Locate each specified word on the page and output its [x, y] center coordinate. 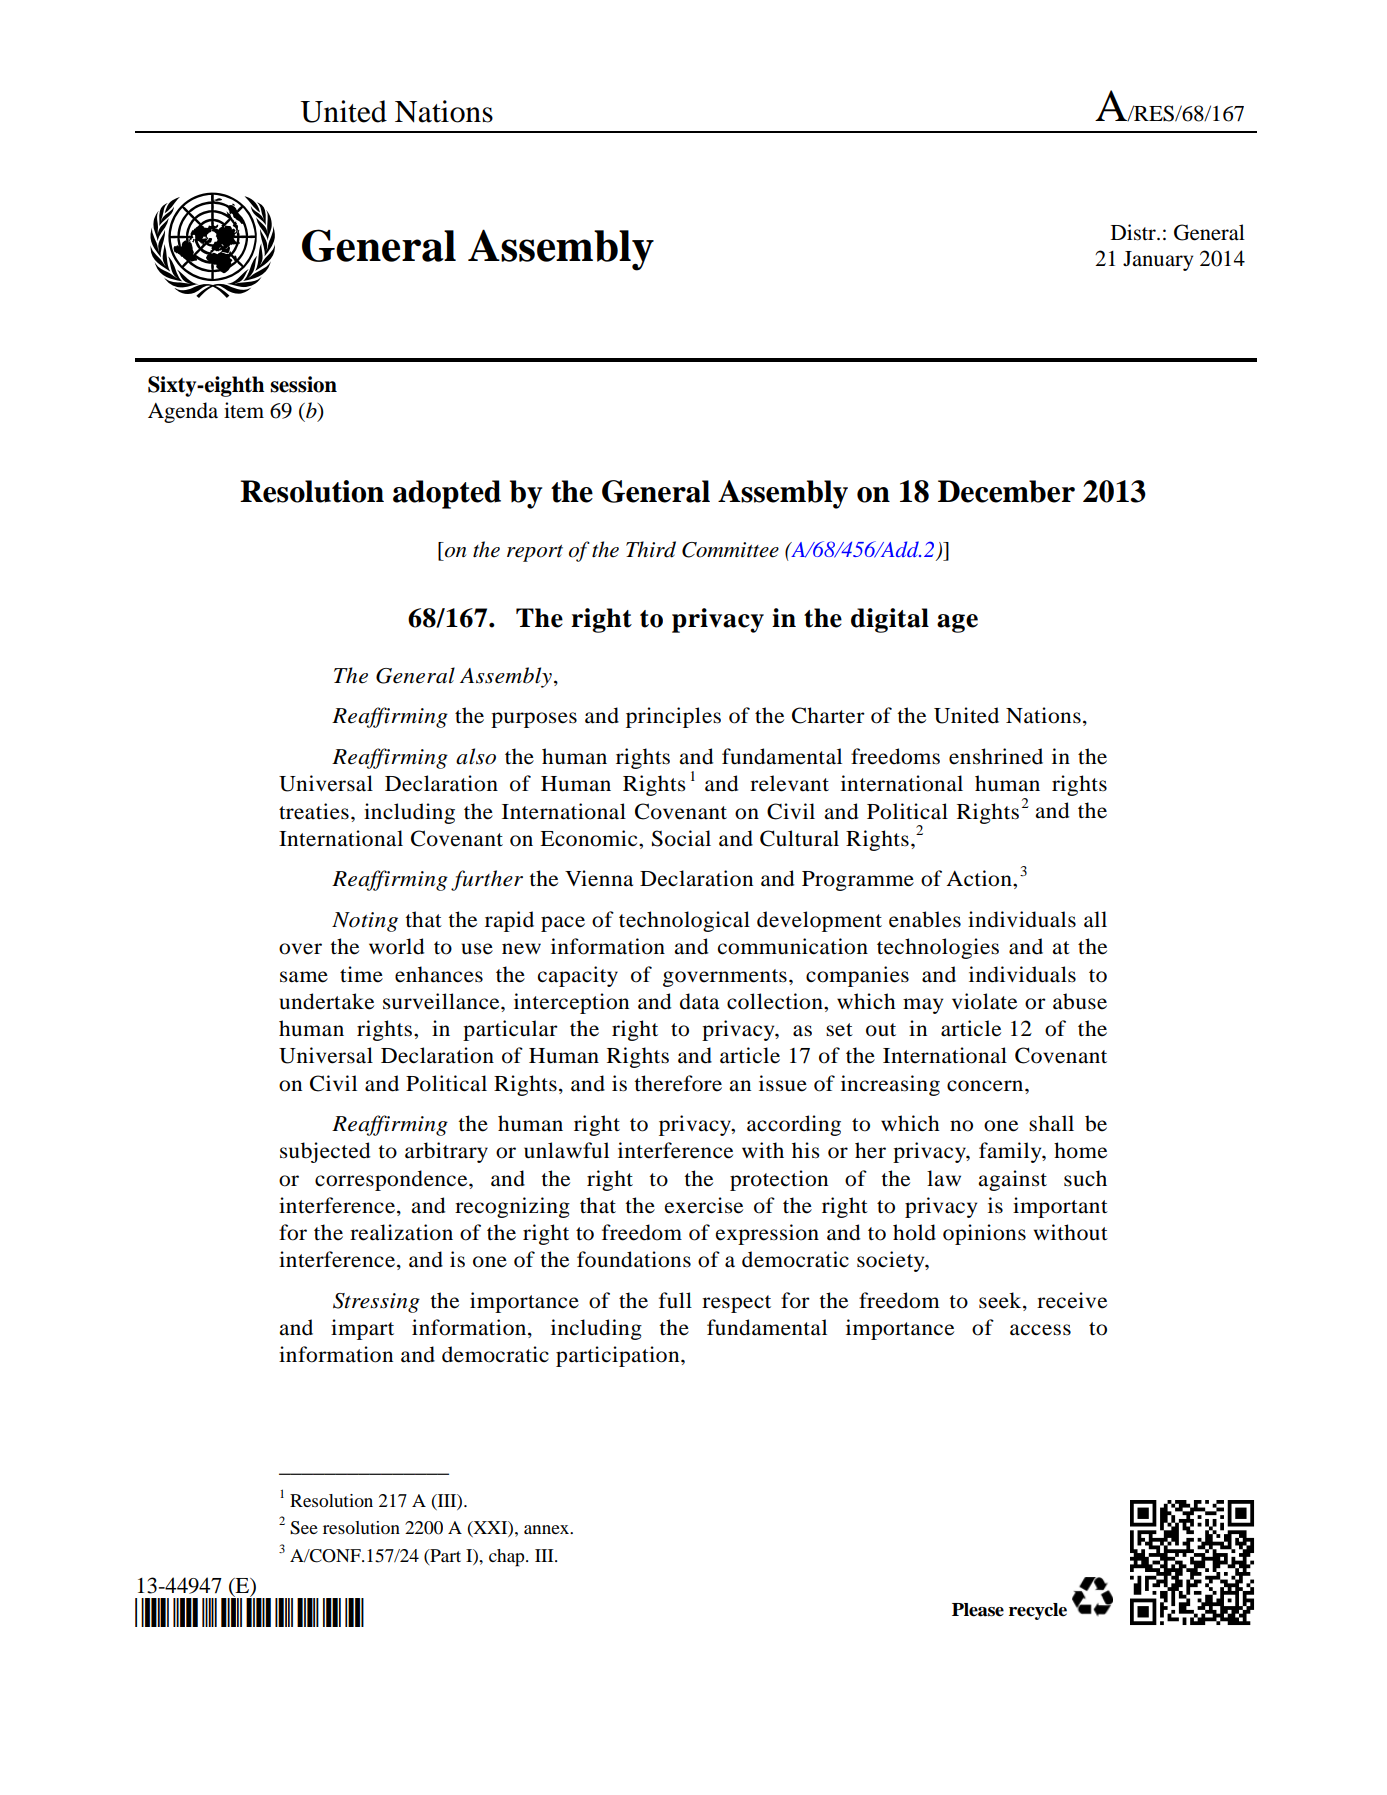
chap [508, 1558]
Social [681, 838]
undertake [326, 1001]
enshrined [996, 756]
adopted [447, 494]
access [1040, 1330]
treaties [314, 811]
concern [986, 1086]
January [1158, 261]
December [1006, 491]
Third [651, 549]
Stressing [376, 1303]
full [675, 1300]
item [244, 410]
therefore [678, 1083]
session [303, 384]
